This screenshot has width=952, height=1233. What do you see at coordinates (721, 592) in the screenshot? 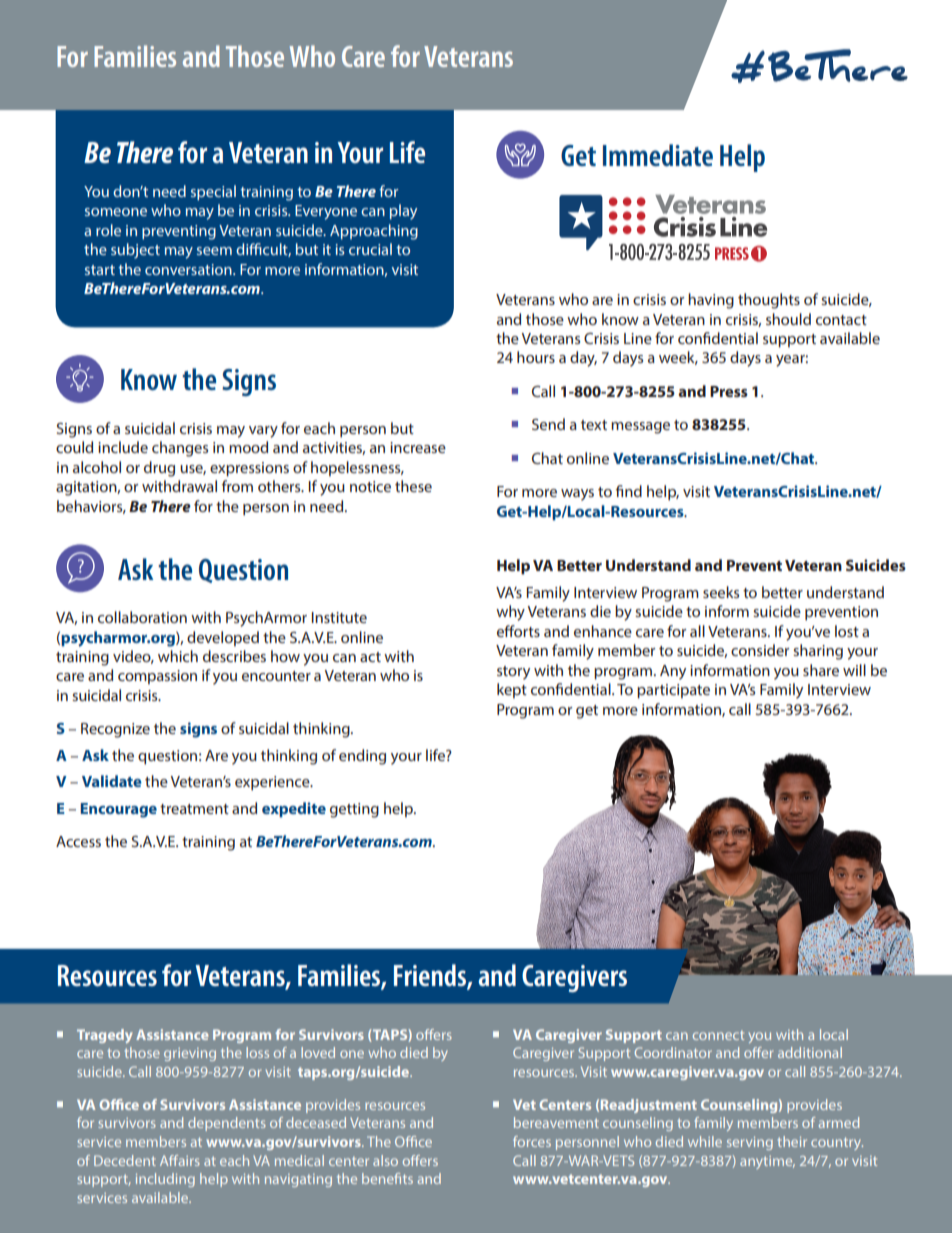
I see `seeks` at bounding box center [721, 592].
